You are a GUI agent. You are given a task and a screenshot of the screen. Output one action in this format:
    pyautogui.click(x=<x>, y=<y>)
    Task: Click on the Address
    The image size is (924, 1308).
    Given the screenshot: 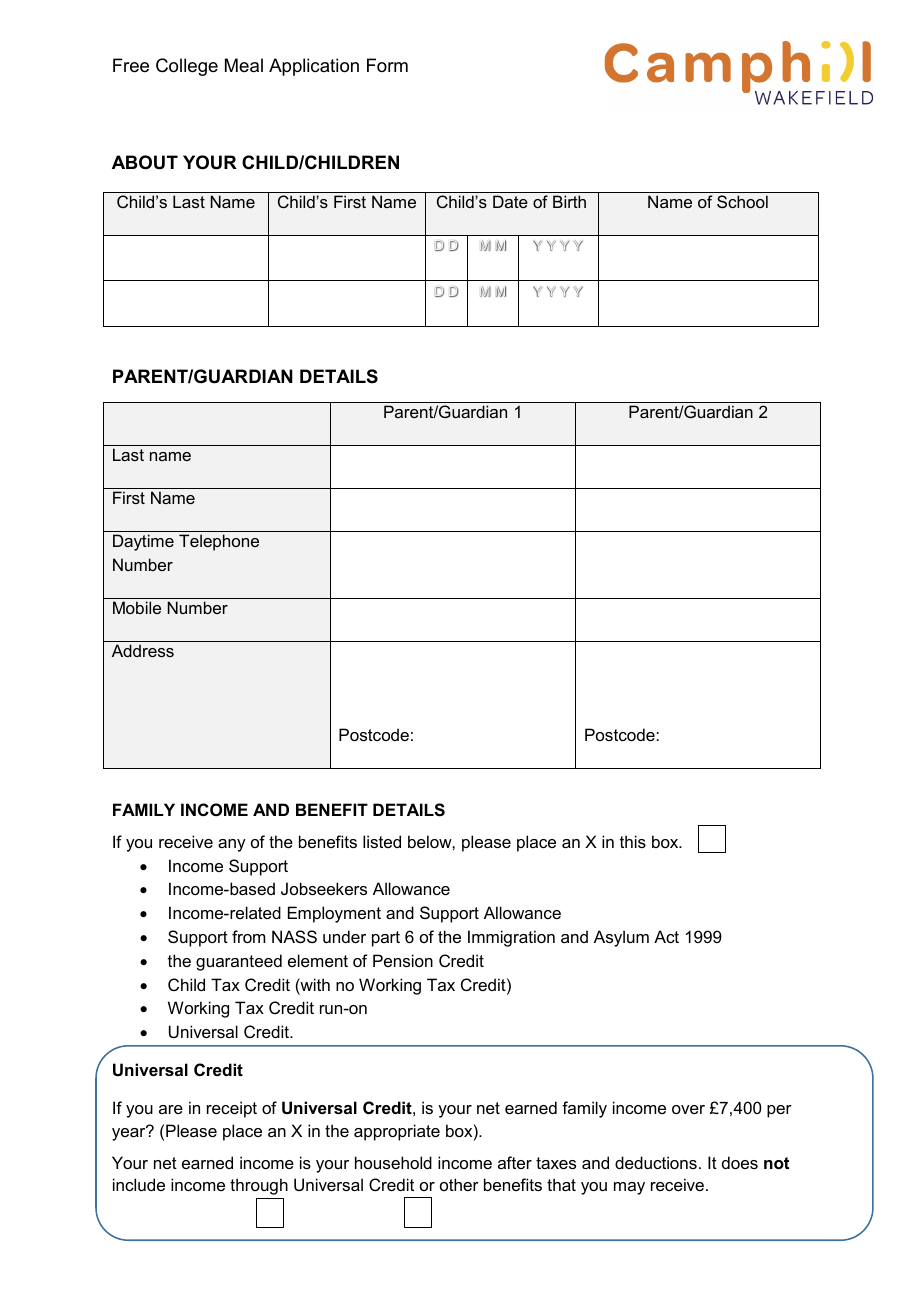 What is the action you would take?
    pyautogui.click(x=143, y=650)
